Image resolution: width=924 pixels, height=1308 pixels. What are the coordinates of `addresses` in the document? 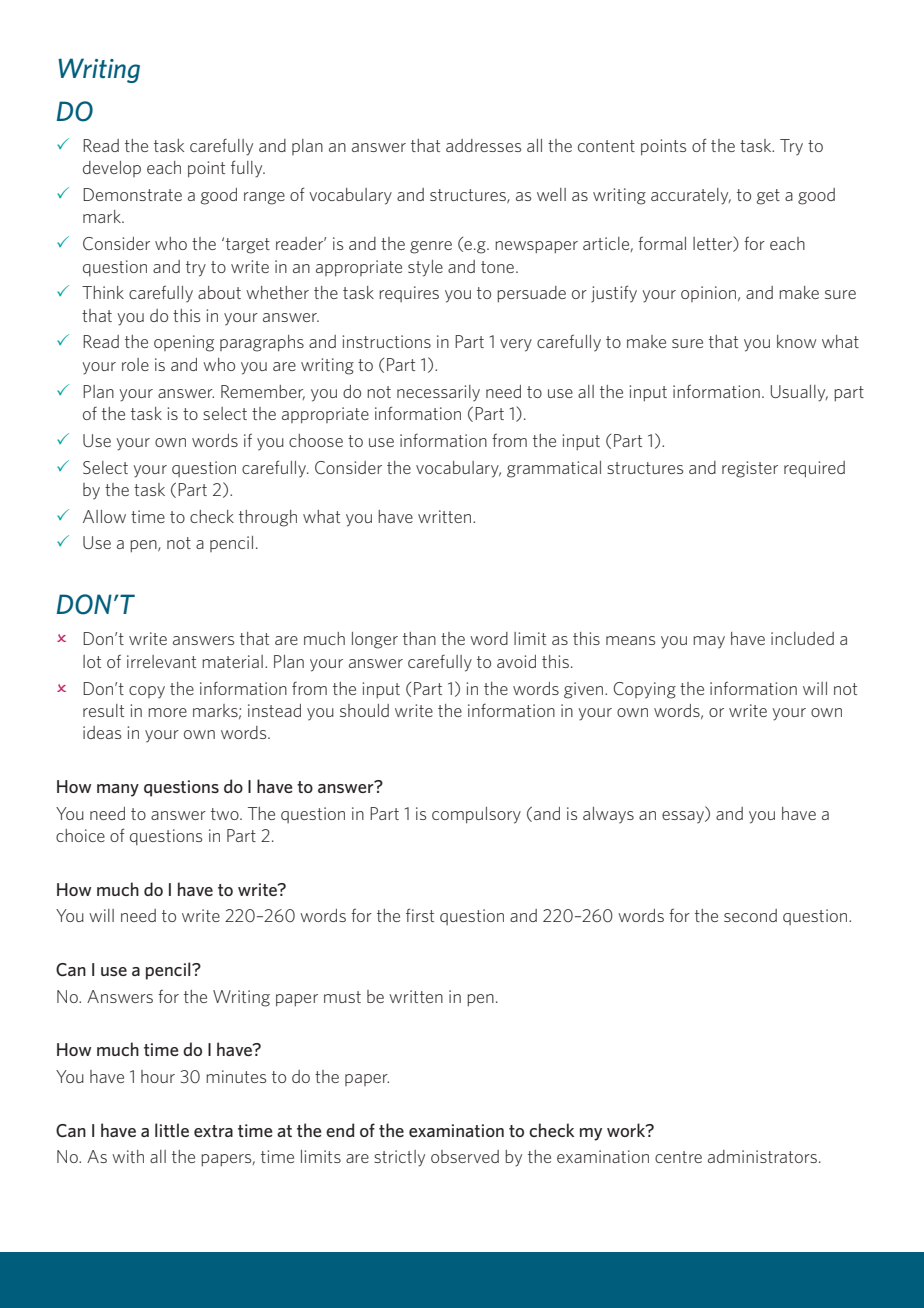 It's located at (483, 145).
